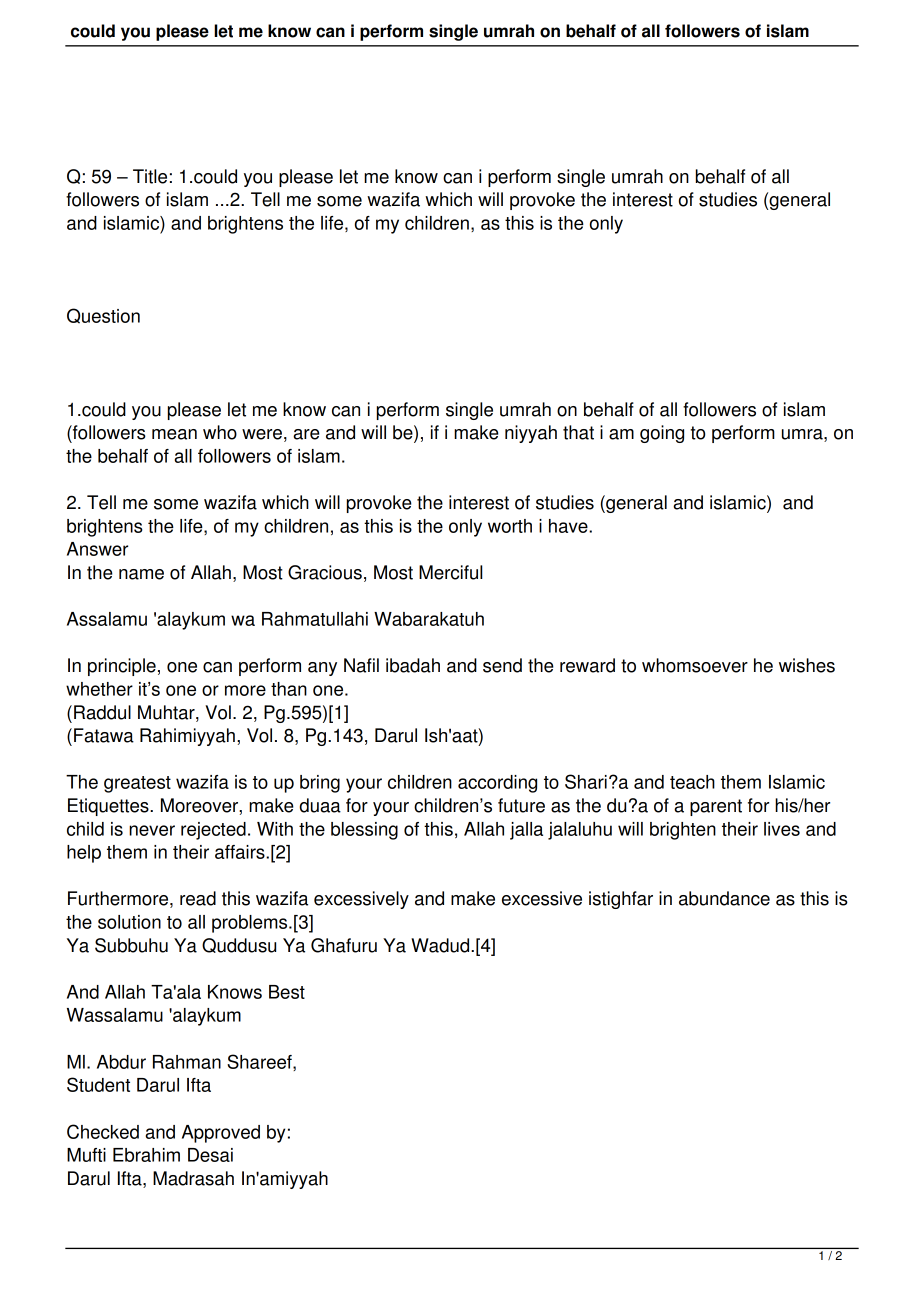 The height and width of the screenshot is (1308, 924). What do you see at coordinates (141, 574) in the screenshot?
I see `name` at bounding box center [141, 574].
